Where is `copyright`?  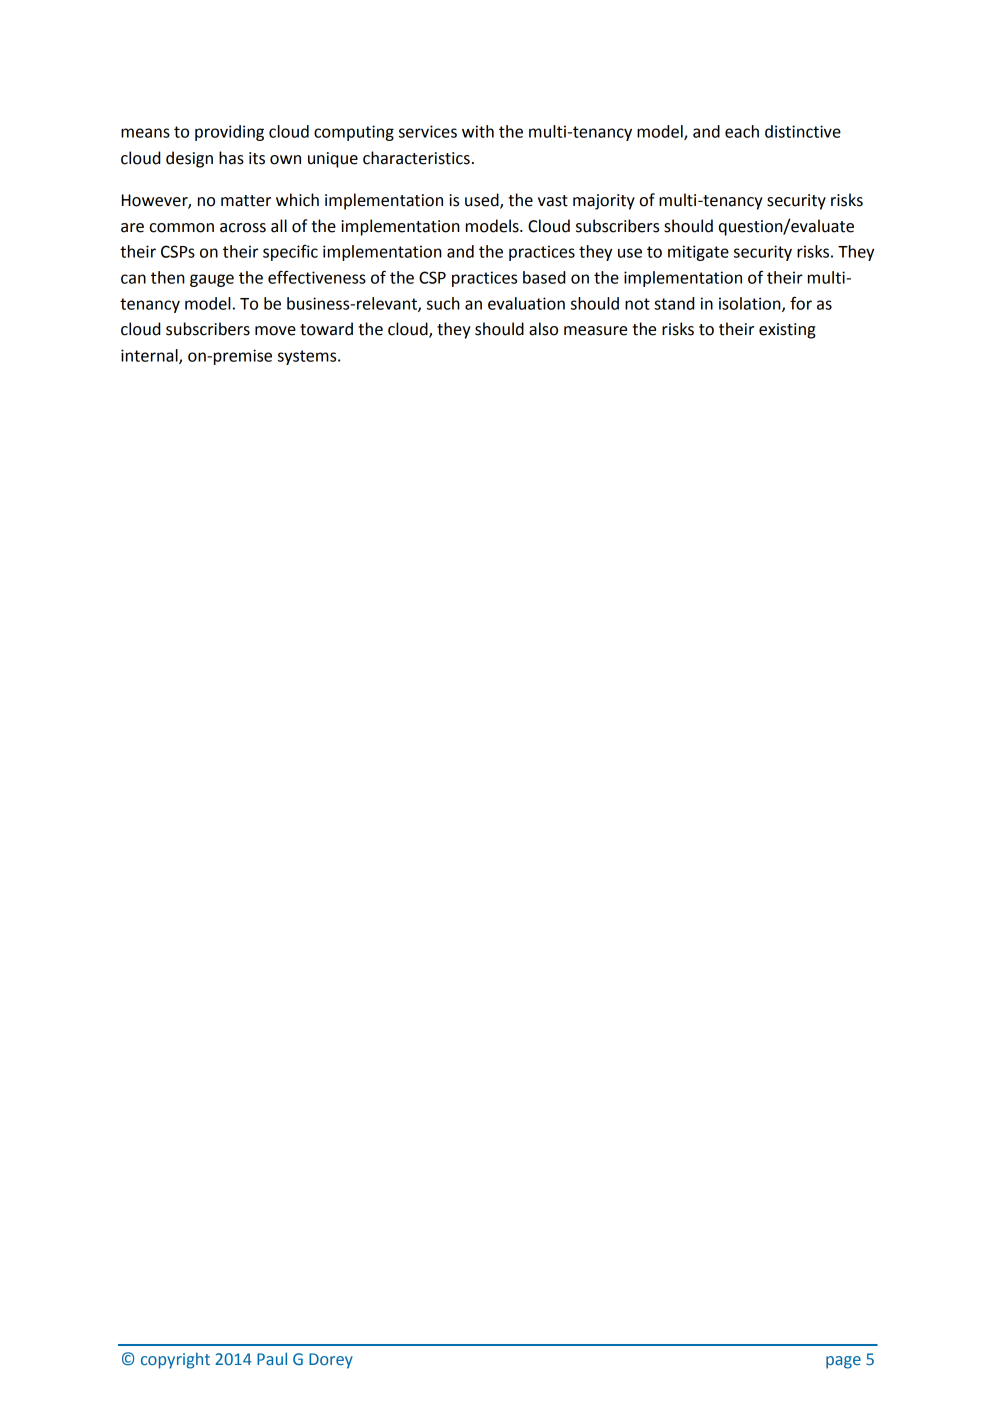
copyright is located at coordinates (175, 1360).
